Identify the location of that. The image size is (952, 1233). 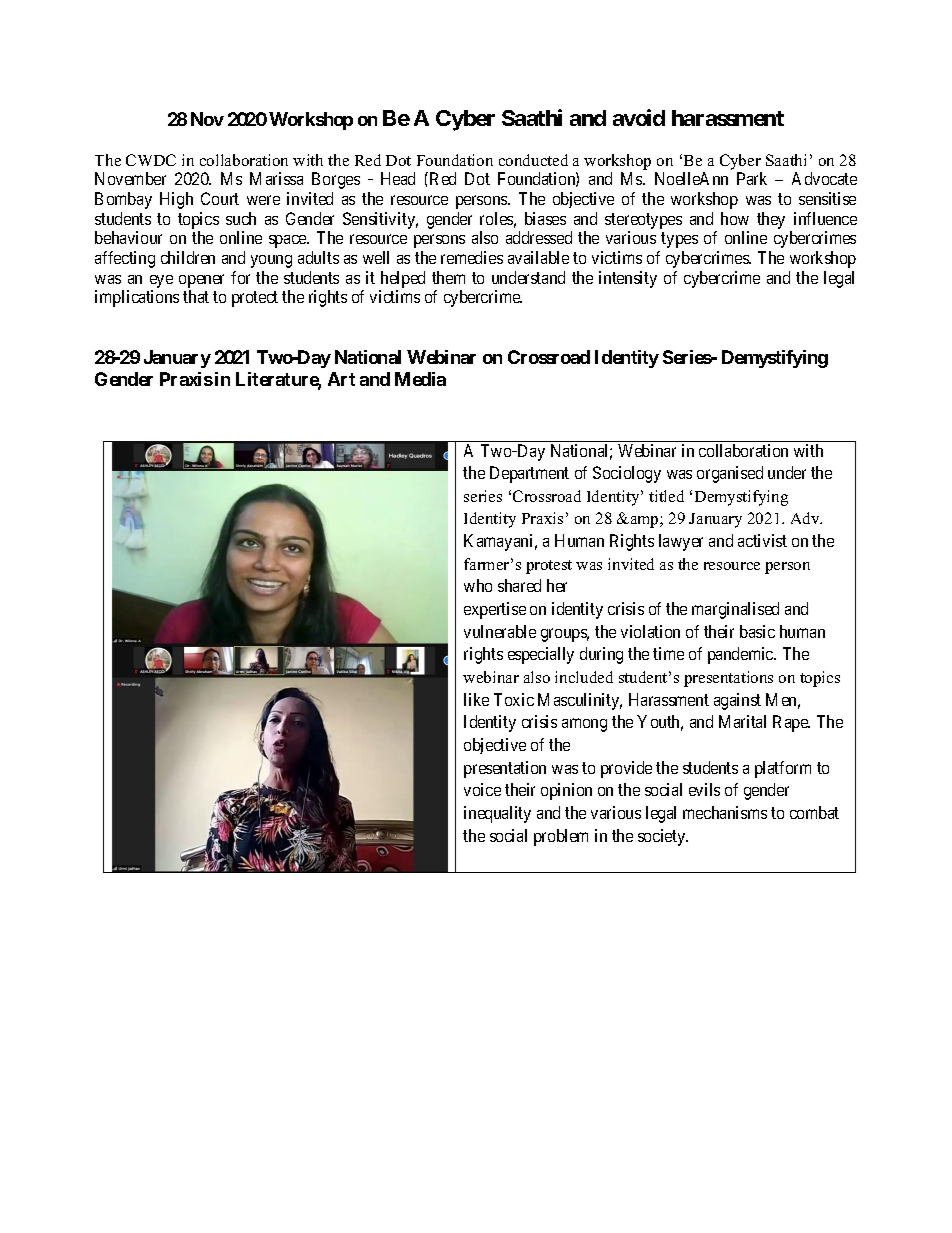
(196, 296).
